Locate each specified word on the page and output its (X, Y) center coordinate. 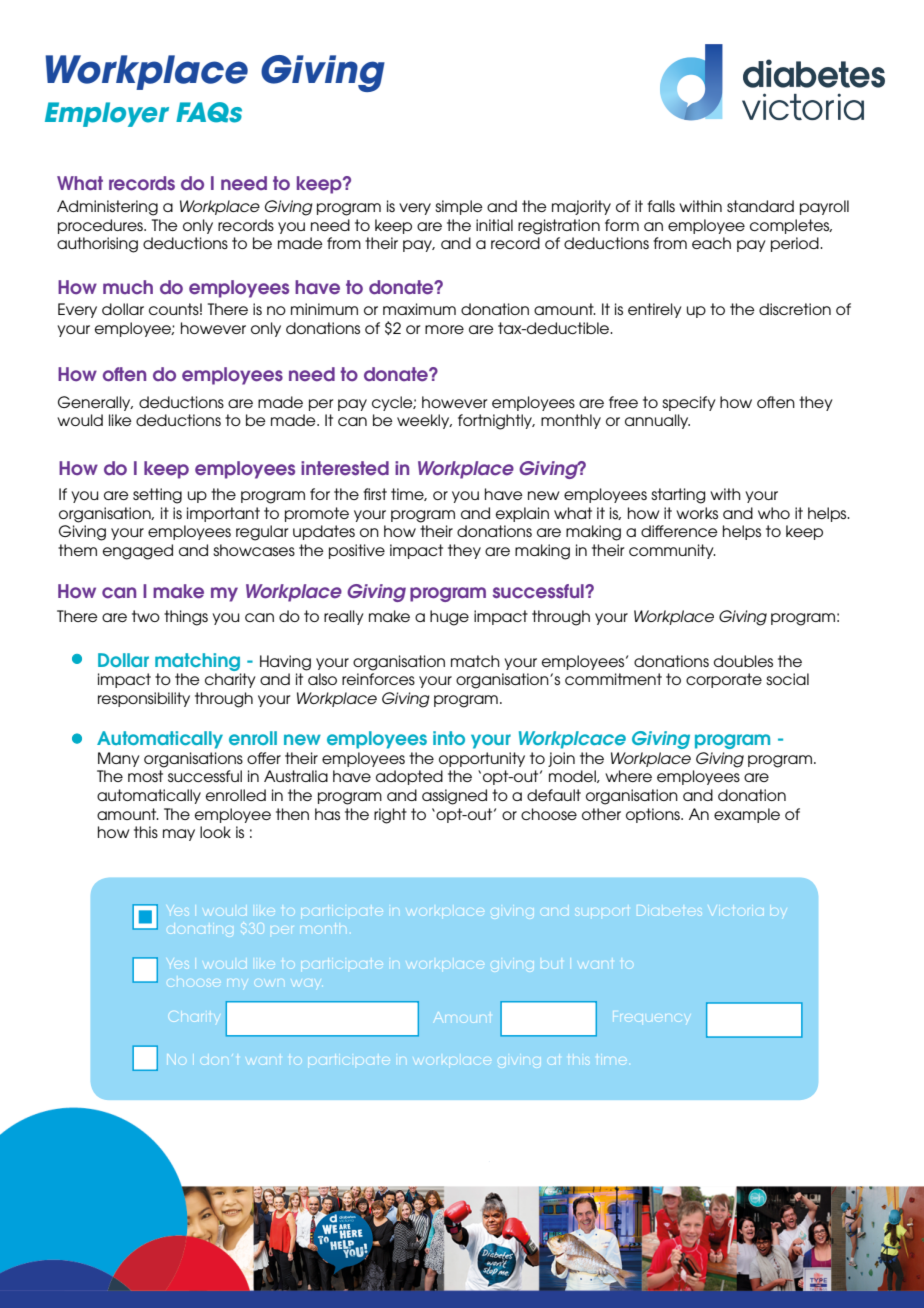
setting (157, 496)
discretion (795, 309)
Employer (107, 114)
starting (678, 496)
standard (760, 206)
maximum (419, 309)
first (375, 494)
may (179, 835)
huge (449, 618)
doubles (743, 661)
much (128, 287)
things (186, 618)
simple (459, 207)
